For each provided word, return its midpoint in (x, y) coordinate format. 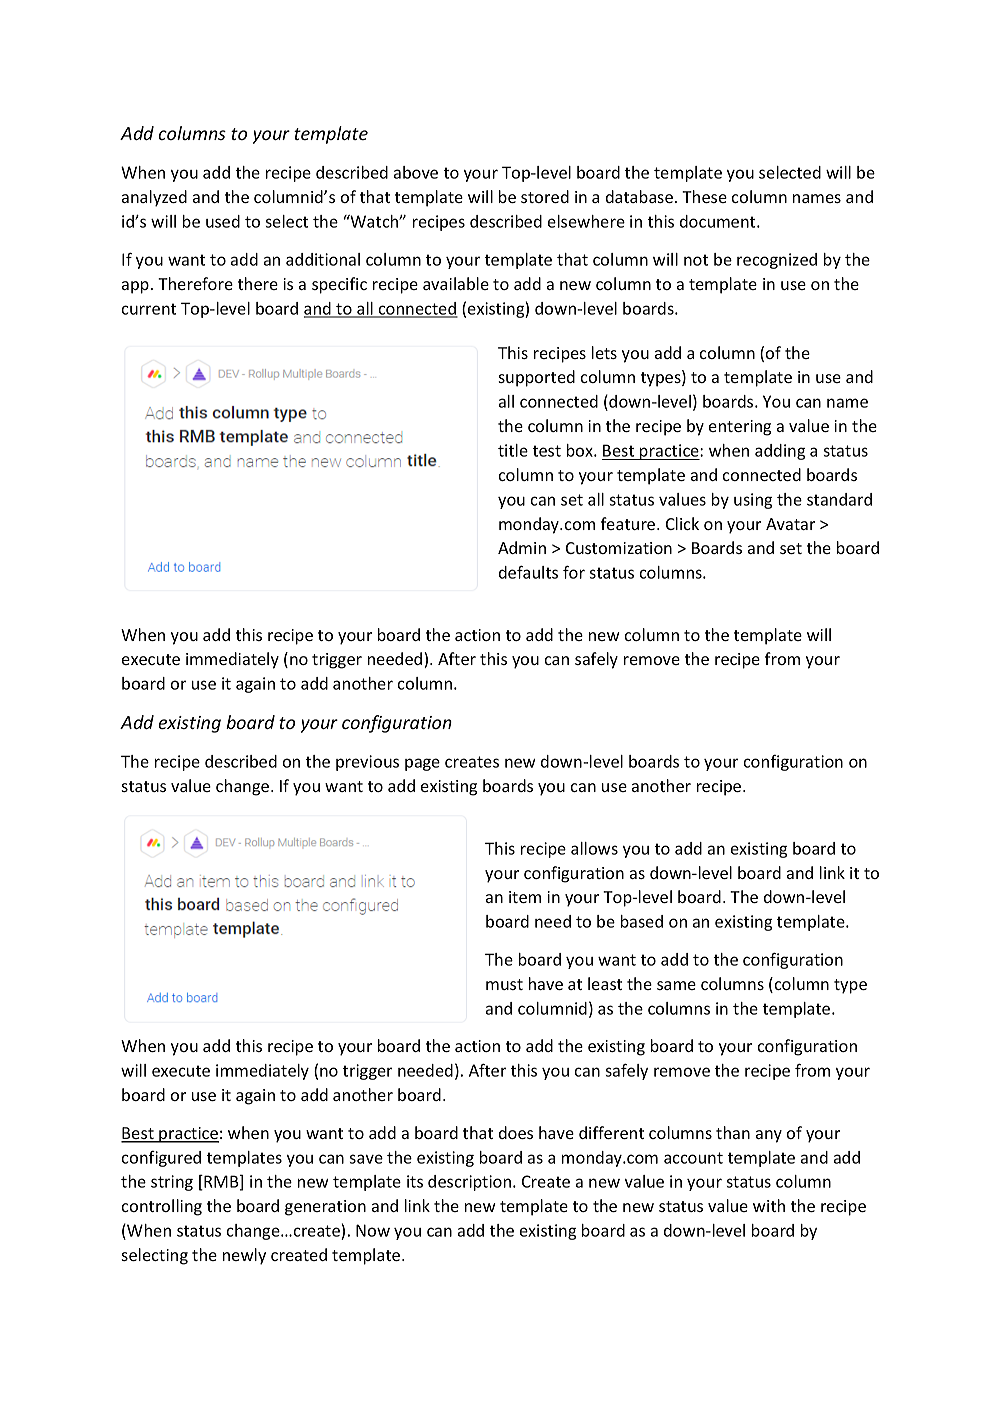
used (223, 221)
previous (367, 763)
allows (594, 848)
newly (244, 1256)
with (769, 1205)
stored (545, 196)
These (704, 196)
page (422, 764)
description (471, 1183)
